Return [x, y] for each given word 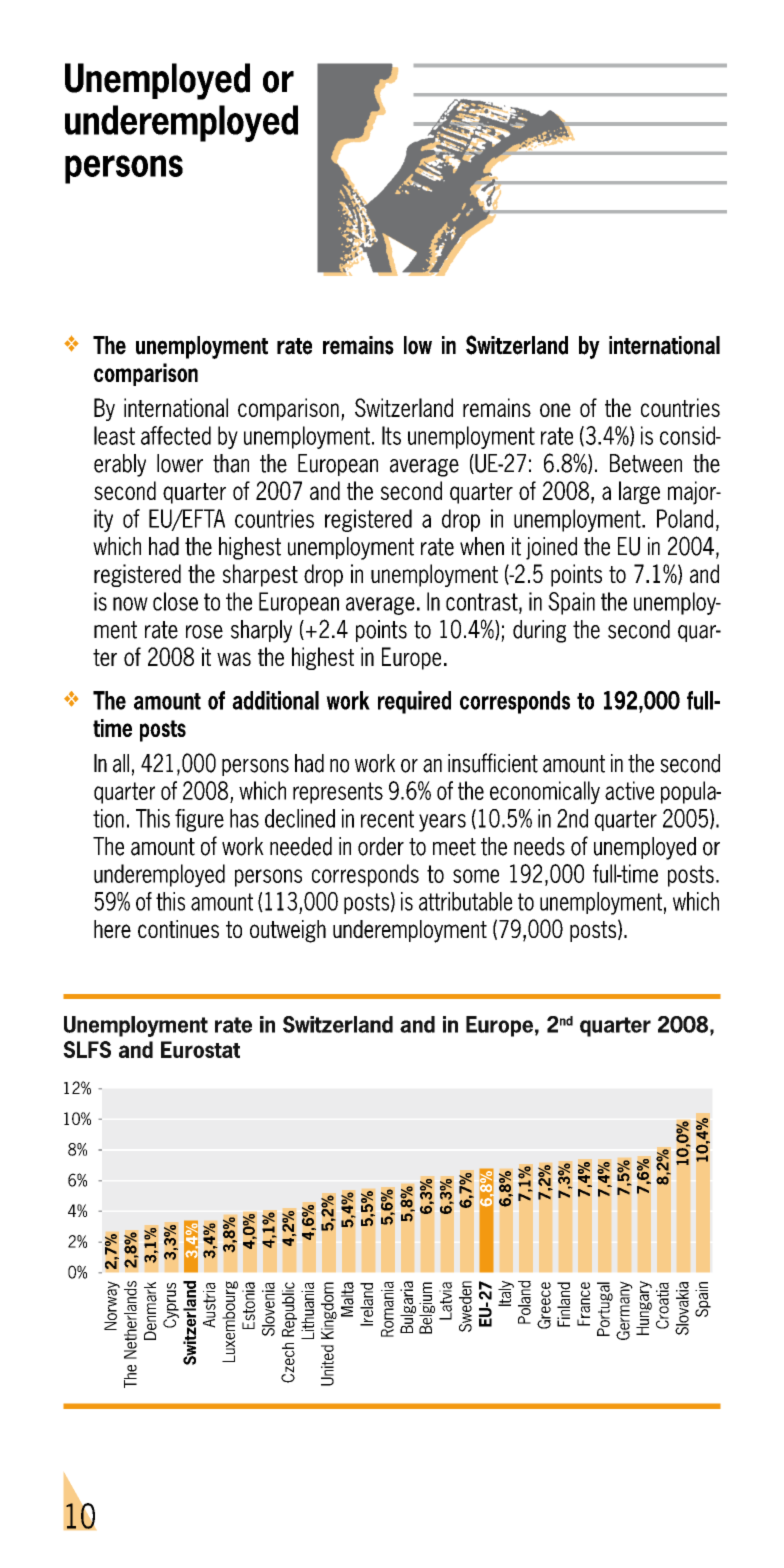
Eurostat [200, 1049]
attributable [466, 901]
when [482, 546]
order [381, 846]
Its [391, 435]
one [555, 410]
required [414, 702]
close [175, 601]
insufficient [493, 763]
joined [551, 548]
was [234, 659]
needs [539, 846]
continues [178, 929]
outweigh [288, 931]
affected [176, 435]
